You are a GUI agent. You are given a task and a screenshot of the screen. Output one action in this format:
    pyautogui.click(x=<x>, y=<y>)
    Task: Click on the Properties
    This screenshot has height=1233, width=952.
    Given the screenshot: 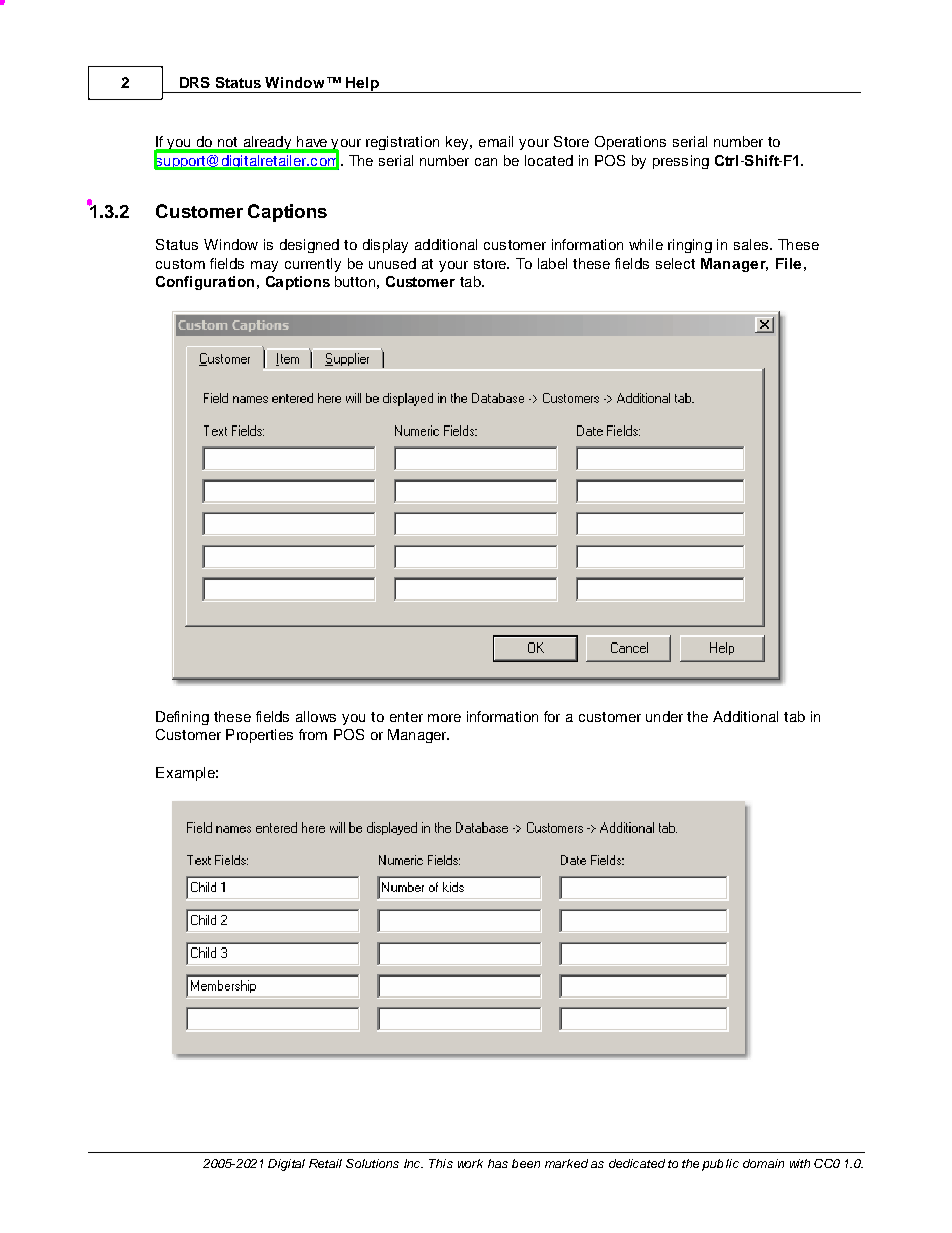 What is the action you would take?
    pyautogui.click(x=259, y=736)
